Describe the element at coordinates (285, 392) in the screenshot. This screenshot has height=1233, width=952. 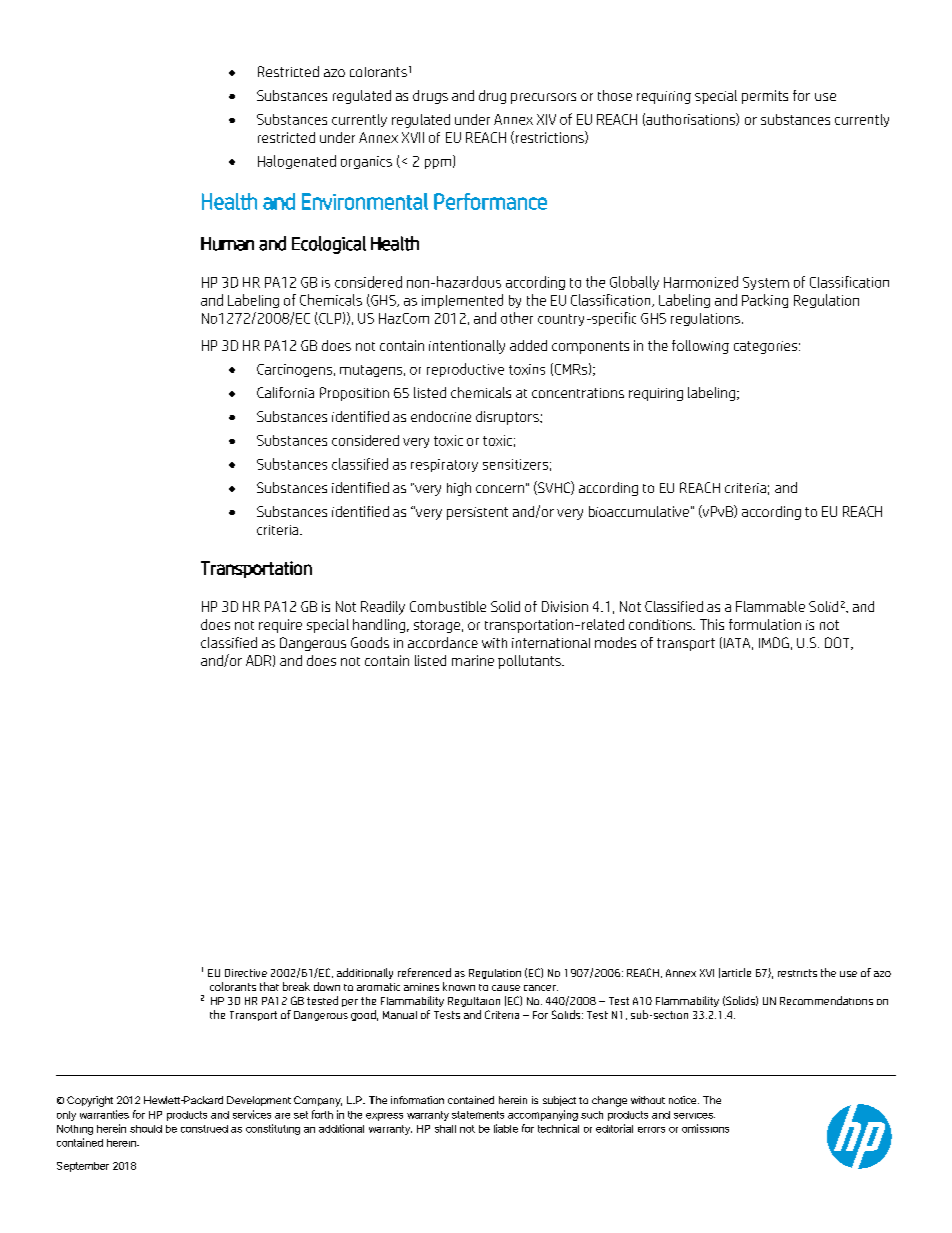
I see `California` at that location.
